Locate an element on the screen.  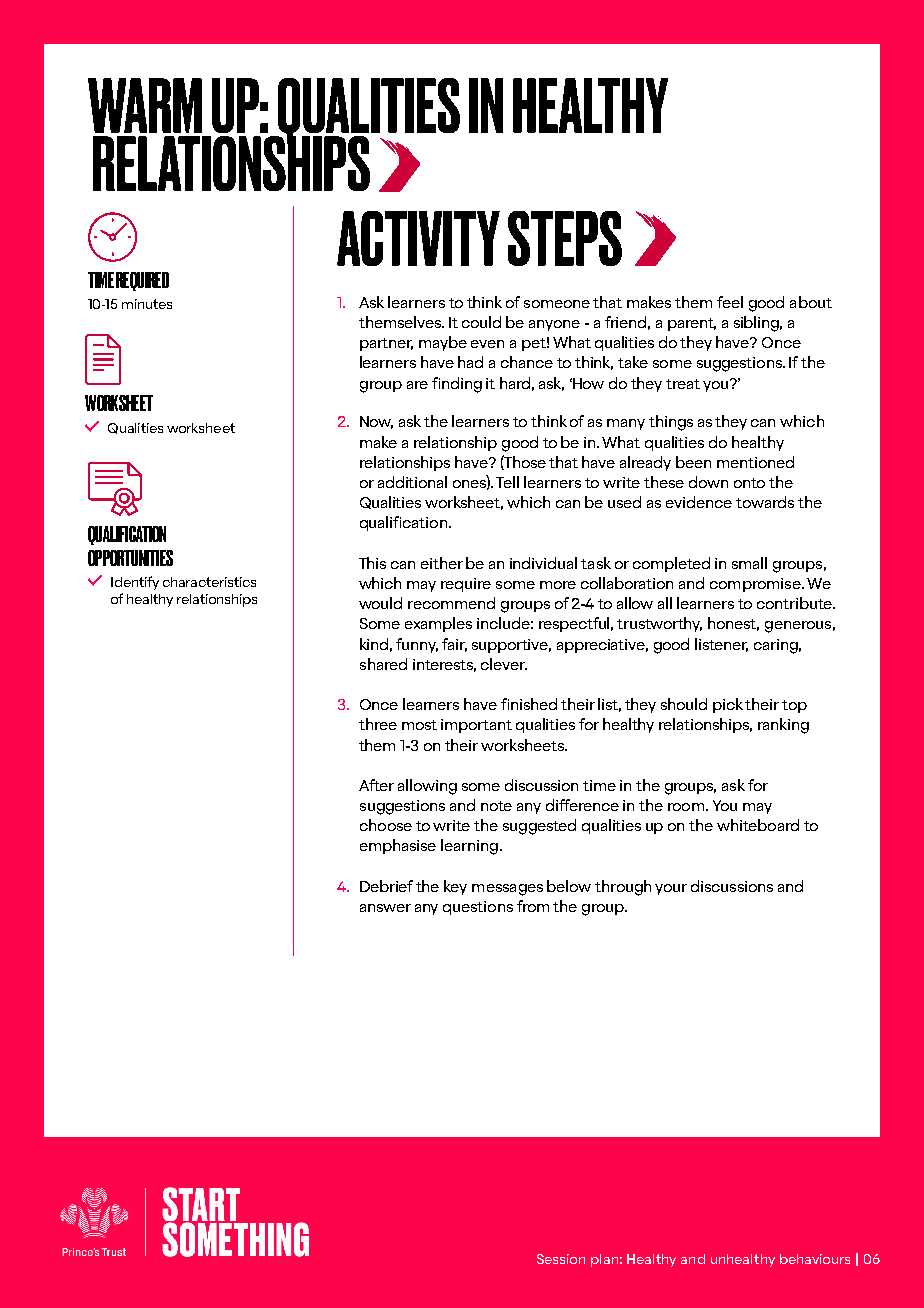
your is located at coordinates (671, 889).
